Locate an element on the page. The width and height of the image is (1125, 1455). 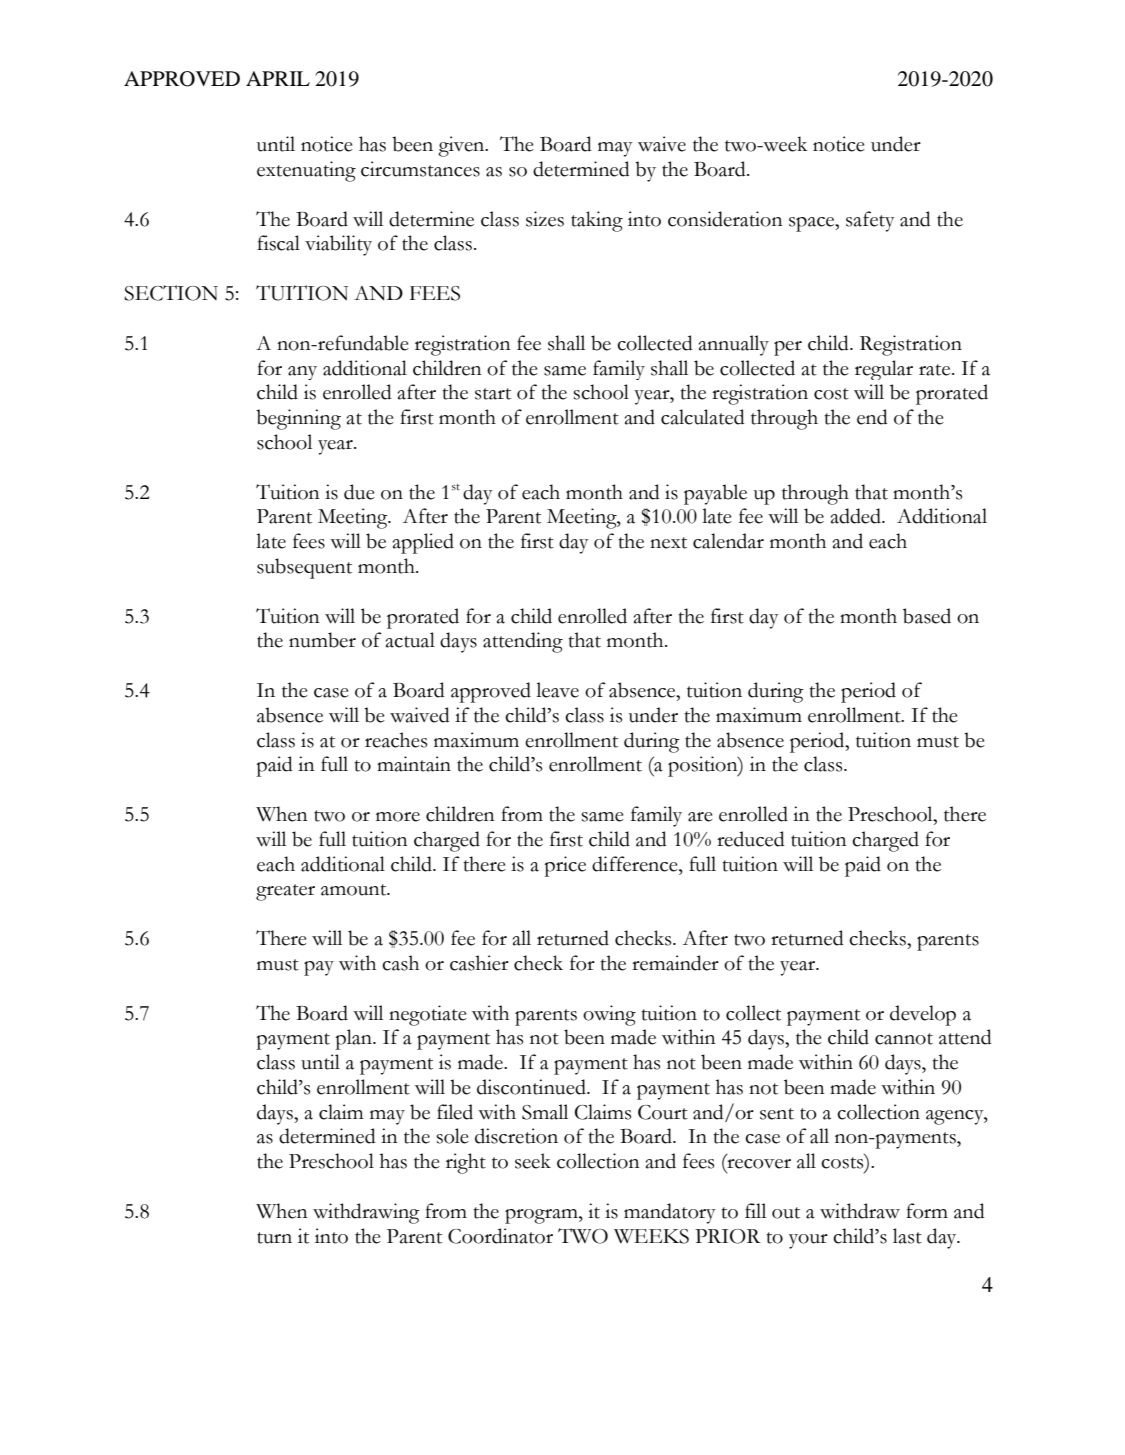
APRIL is located at coordinates (278, 78).
